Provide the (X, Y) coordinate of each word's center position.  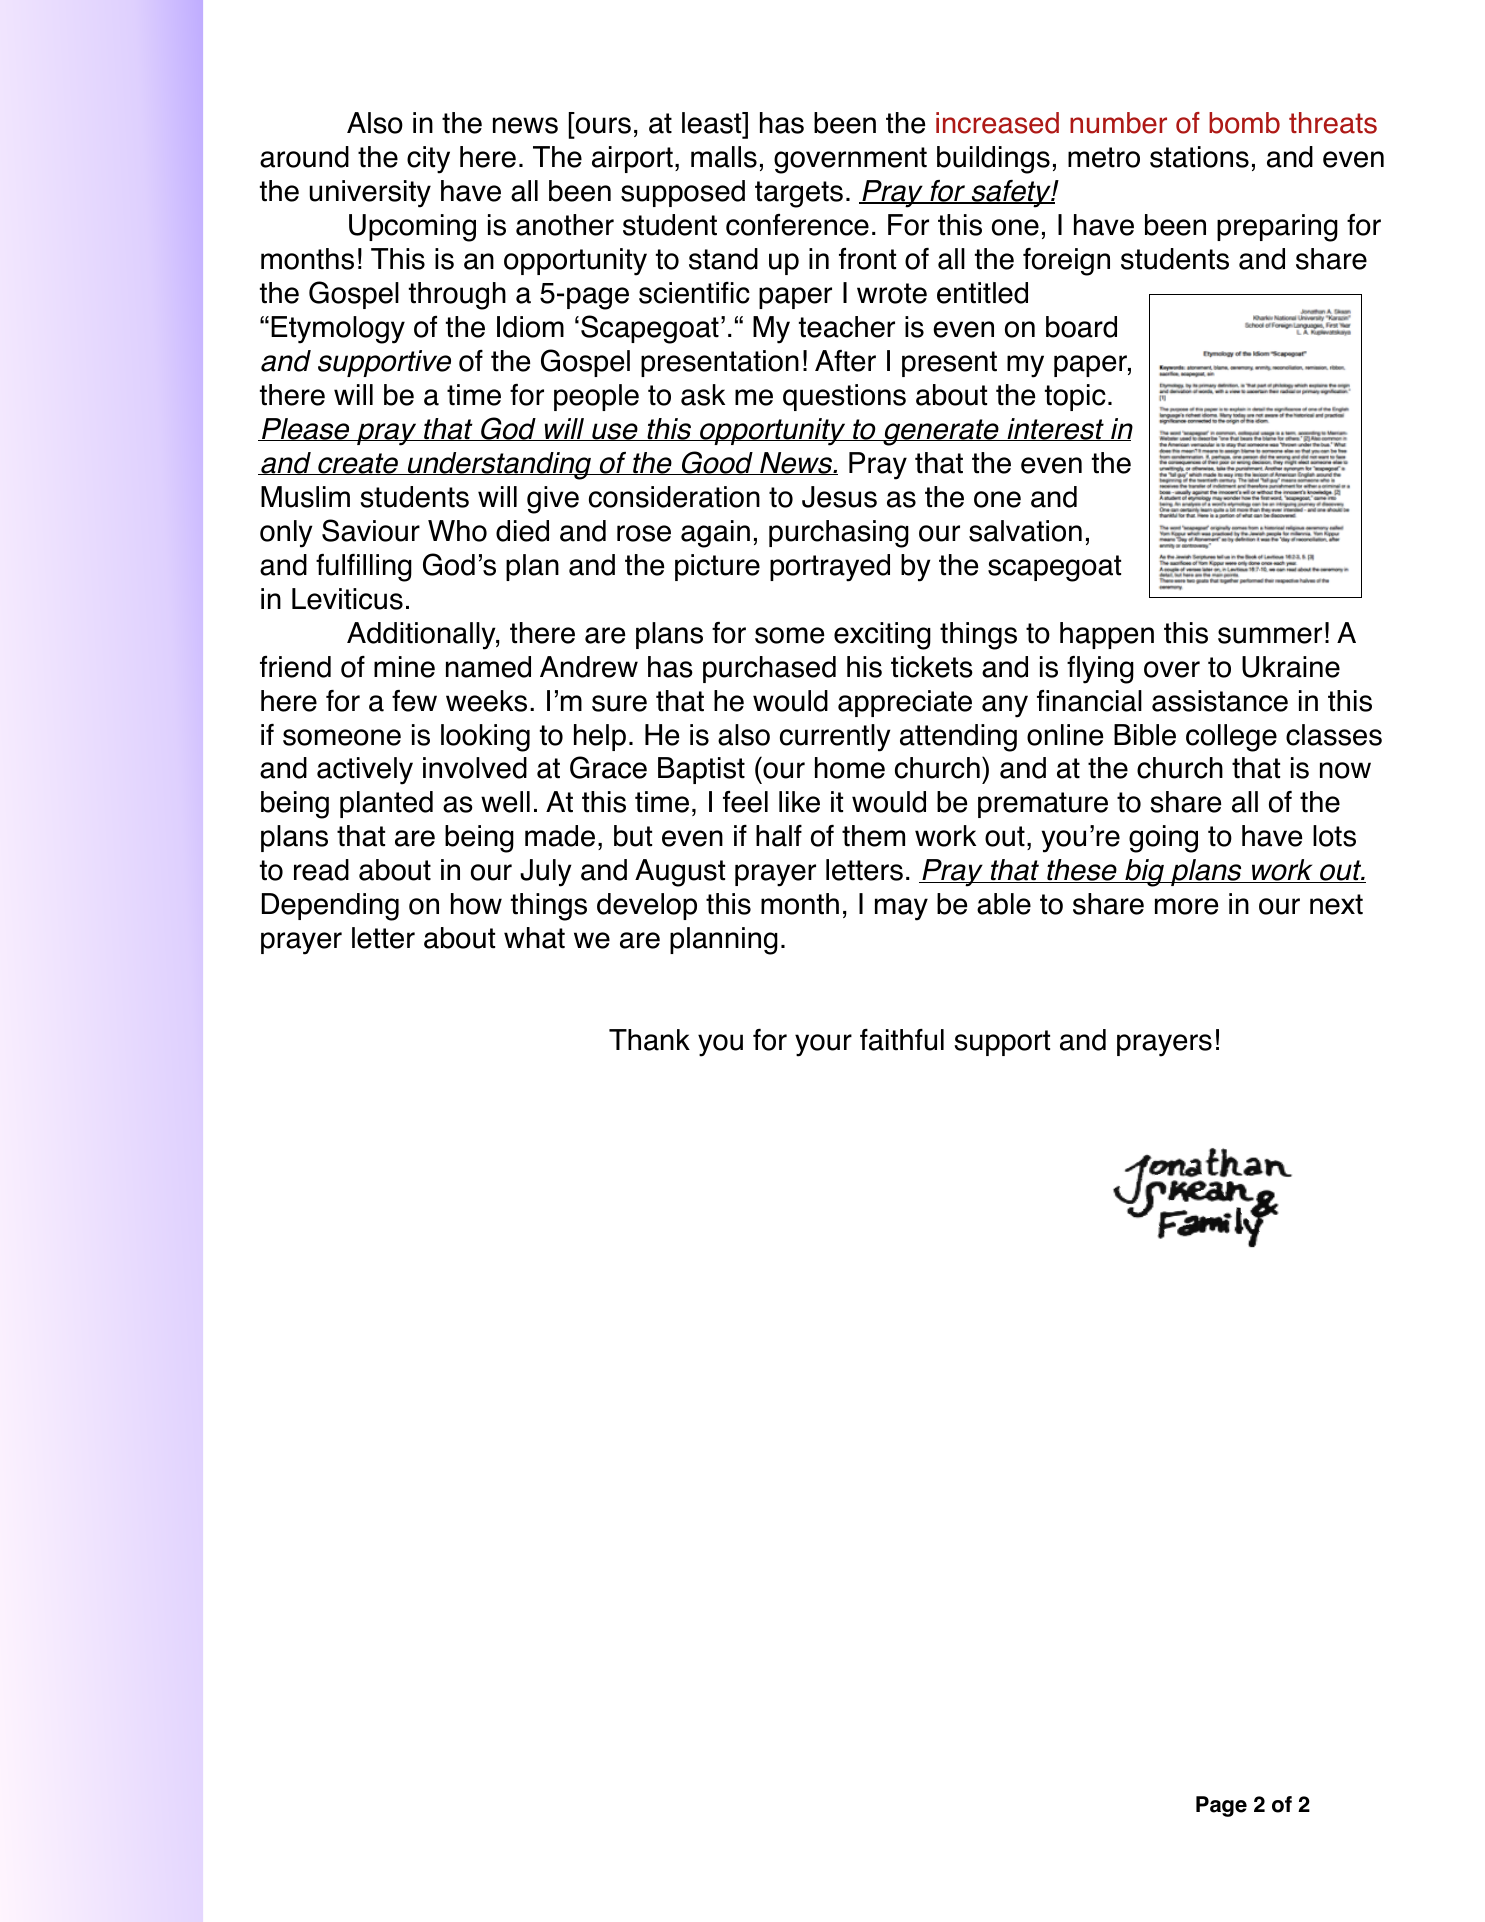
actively (365, 771)
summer (1270, 635)
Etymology (338, 330)
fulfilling (364, 568)
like (799, 802)
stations (1199, 157)
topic (1075, 397)
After (845, 361)
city (428, 160)
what (534, 938)
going (1163, 839)
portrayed (830, 568)
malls (724, 157)
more (1186, 906)
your (823, 1045)
